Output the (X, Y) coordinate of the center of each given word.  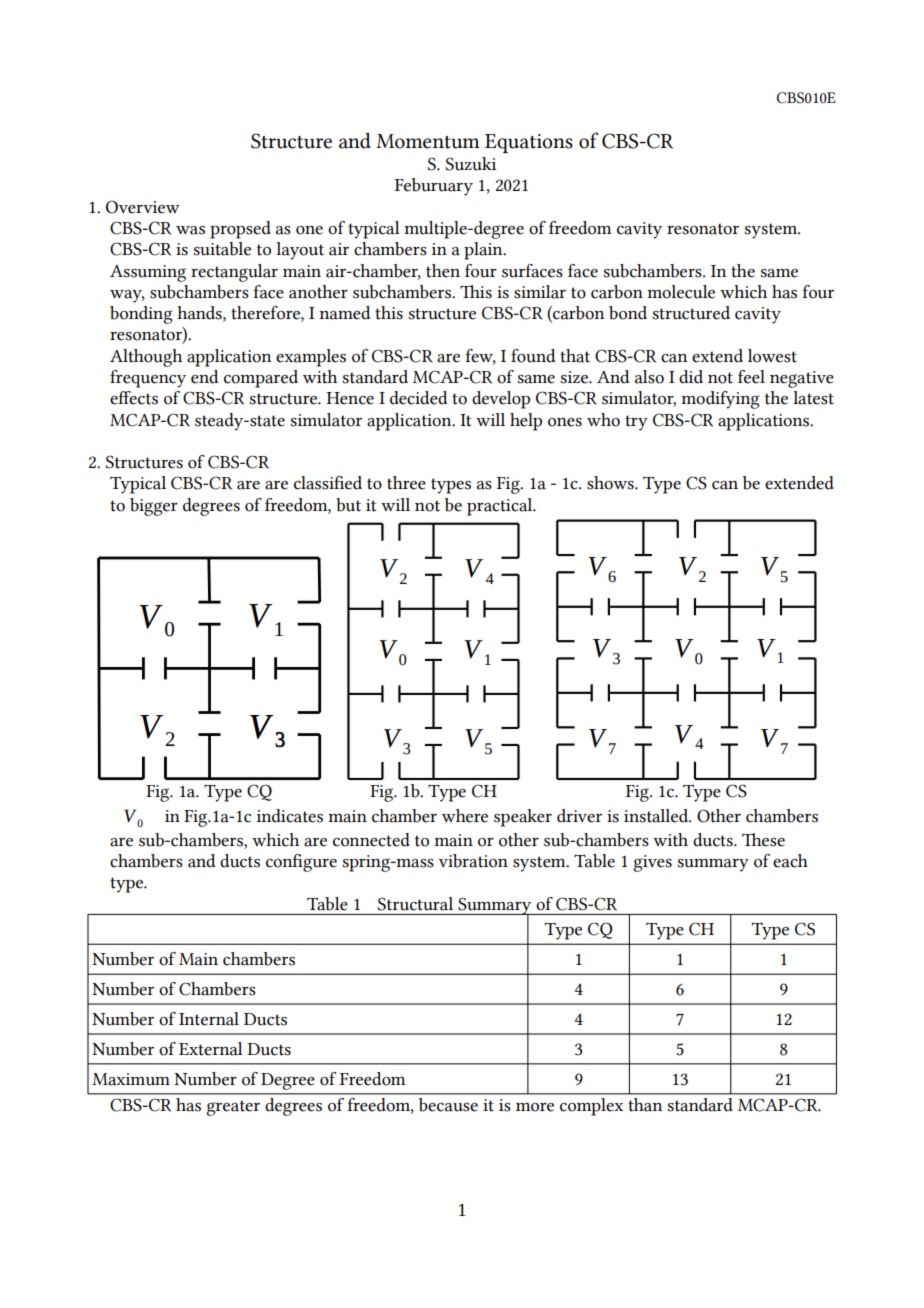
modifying (721, 400)
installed (657, 816)
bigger (154, 507)
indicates (290, 816)
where (465, 816)
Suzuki (470, 164)
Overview (143, 207)
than (645, 1104)
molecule (681, 292)
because (448, 1104)
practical (501, 507)
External (211, 1049)
